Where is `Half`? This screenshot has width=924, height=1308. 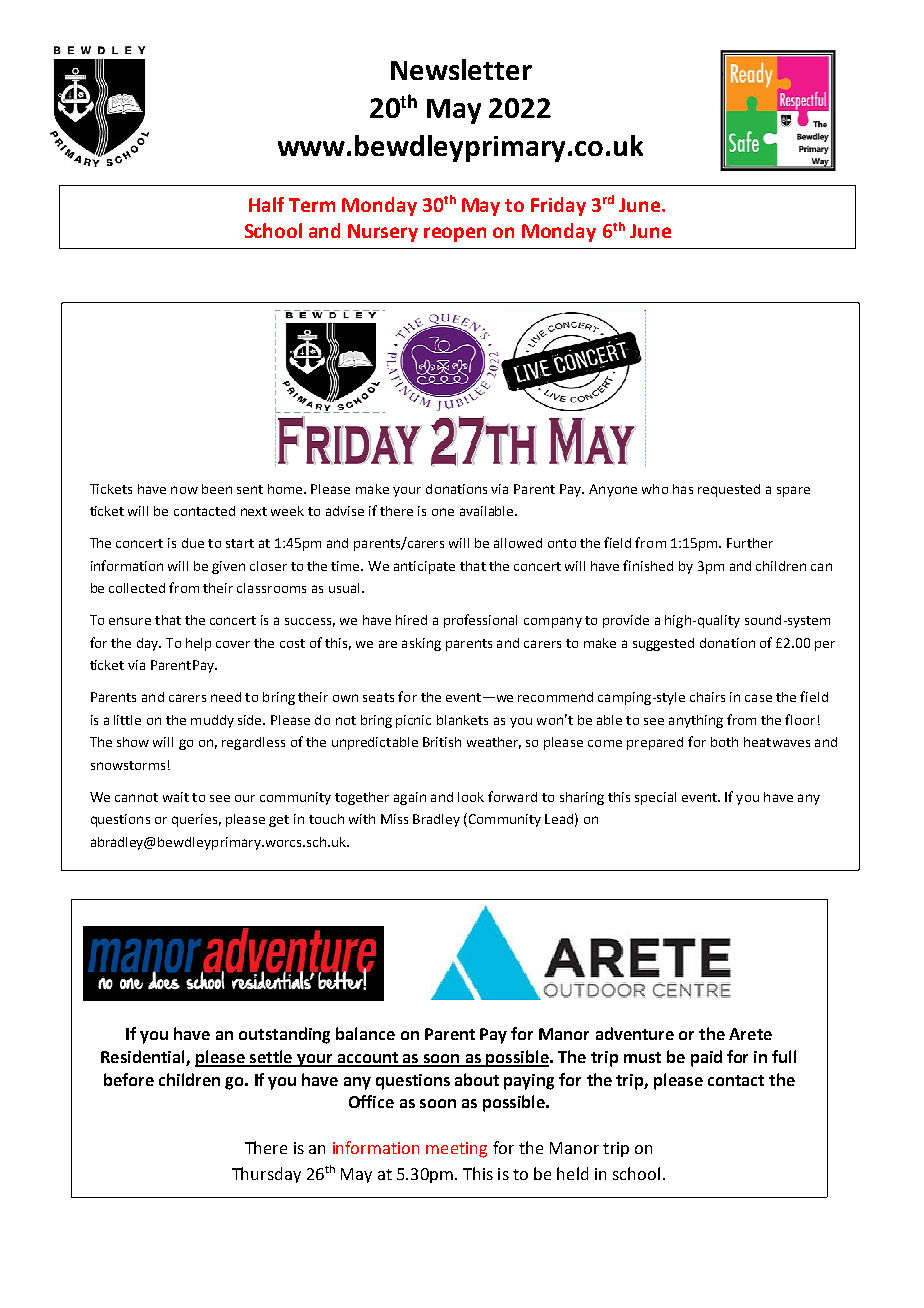
Half is located at coordinates (266, 204).
